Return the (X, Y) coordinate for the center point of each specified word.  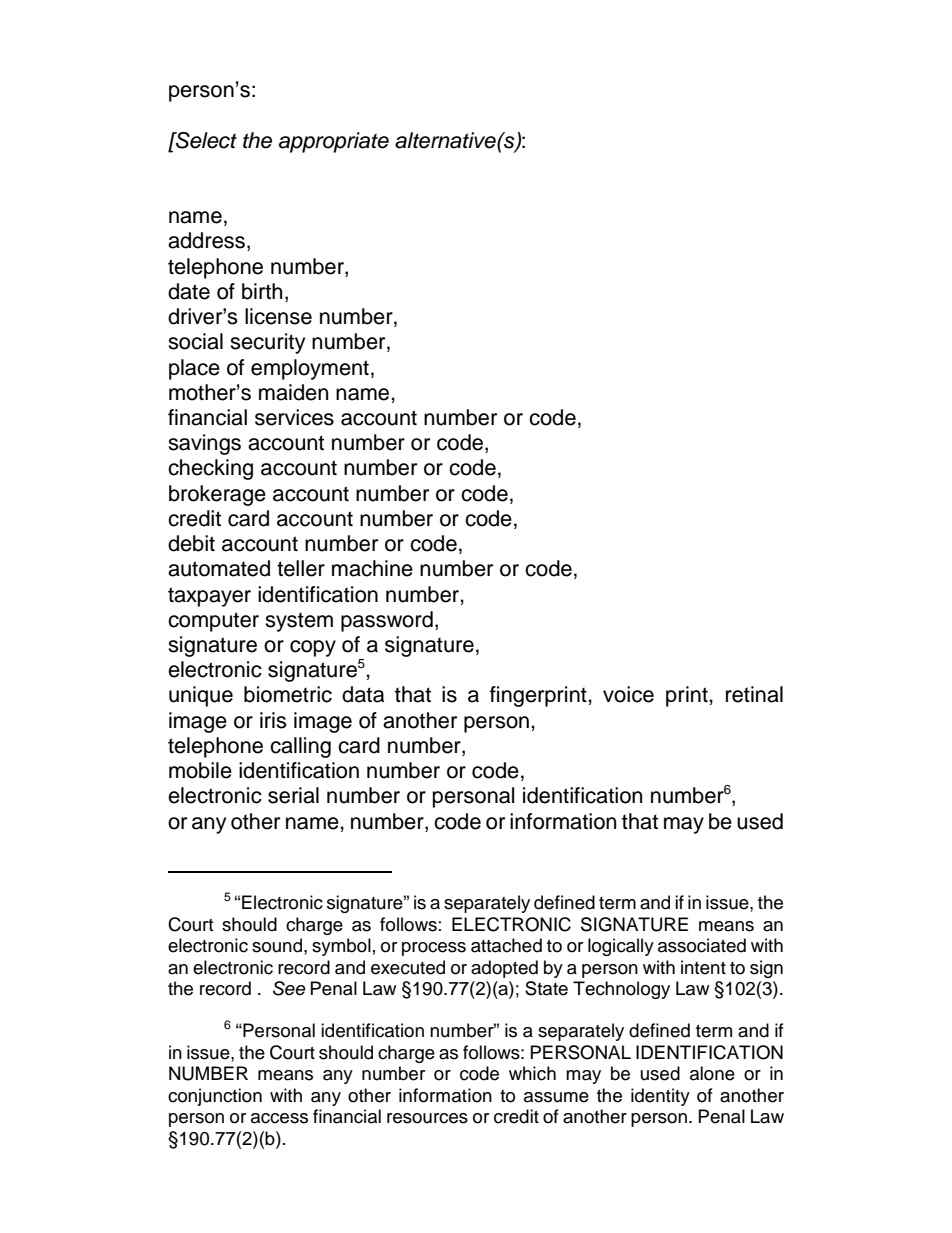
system (299, 622)
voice (628, 694)
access (279, 1118)
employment (310, 369)
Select (205, 140)
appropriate (334, 142)
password (387, 621)
